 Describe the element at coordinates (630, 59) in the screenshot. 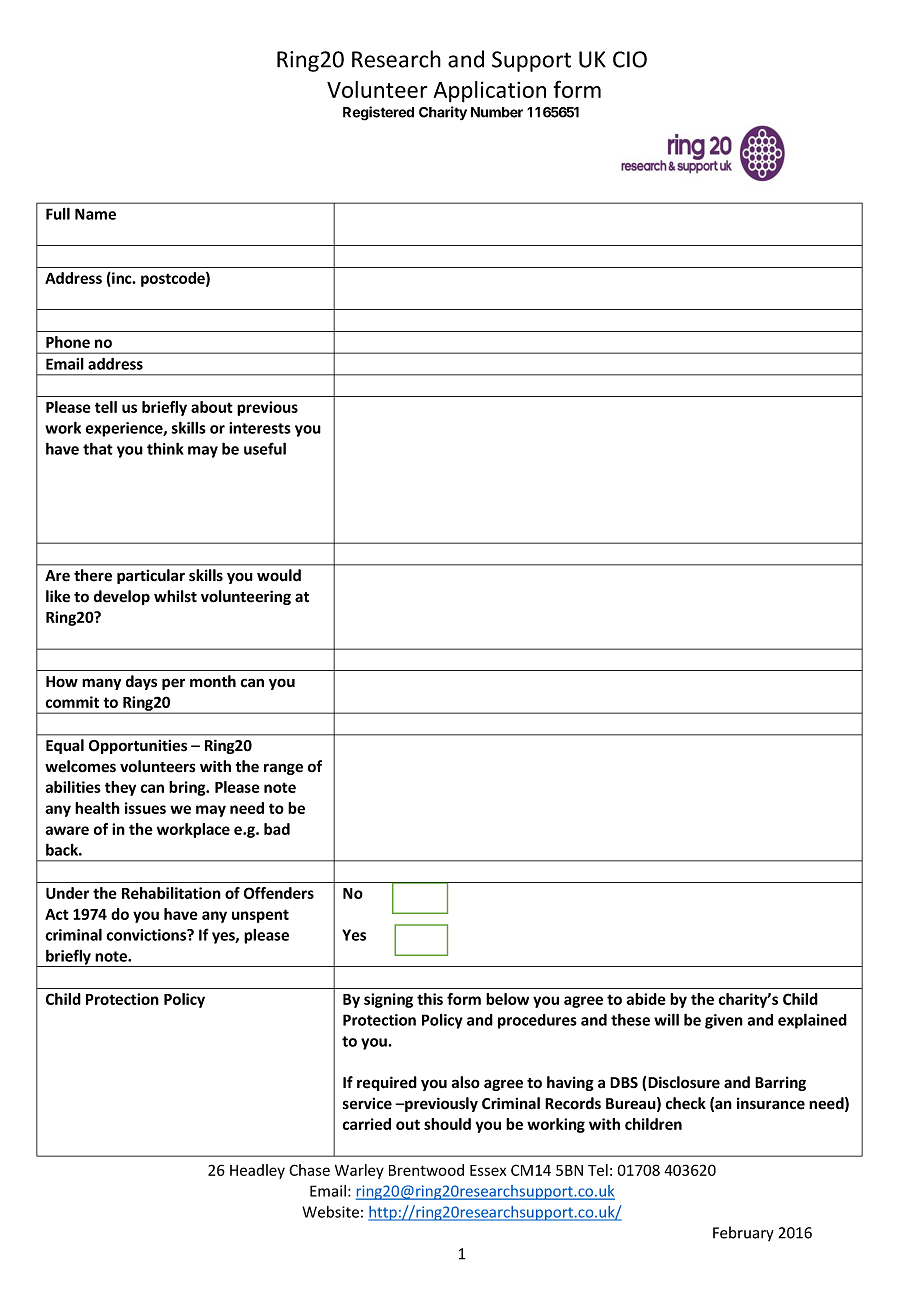

I see `CIO` at that location.
